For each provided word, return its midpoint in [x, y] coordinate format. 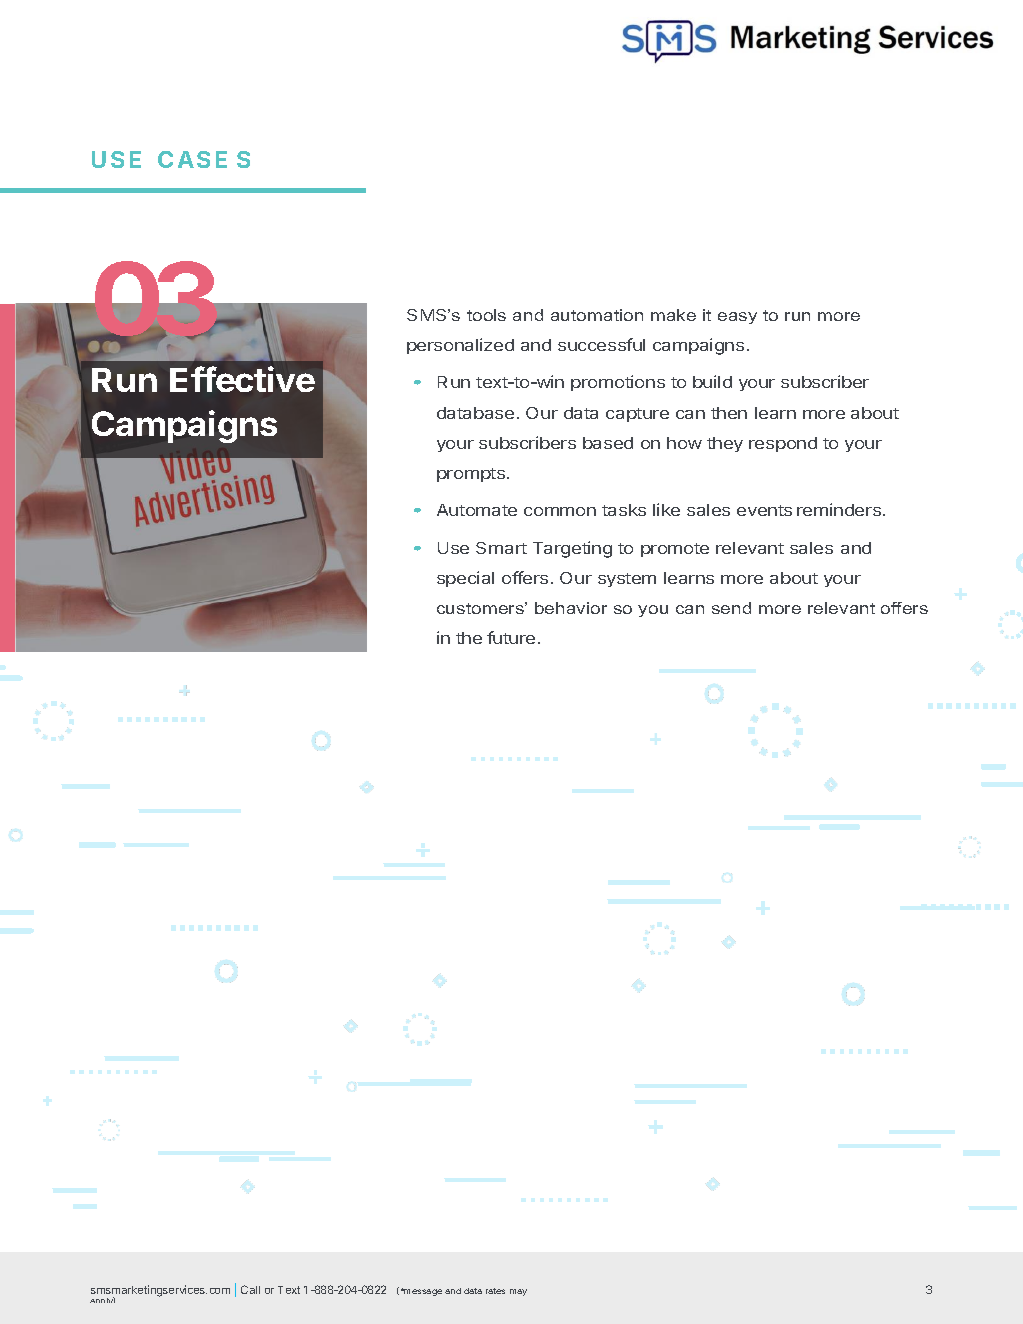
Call [250, 1289]
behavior [571, 608]
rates [495, 1291]
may [518, 1292]
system [627, 580]
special [465, 579]
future [511, 637]
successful [601, 344]
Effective [242, 379]
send [731, 608]
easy [737, 318]
